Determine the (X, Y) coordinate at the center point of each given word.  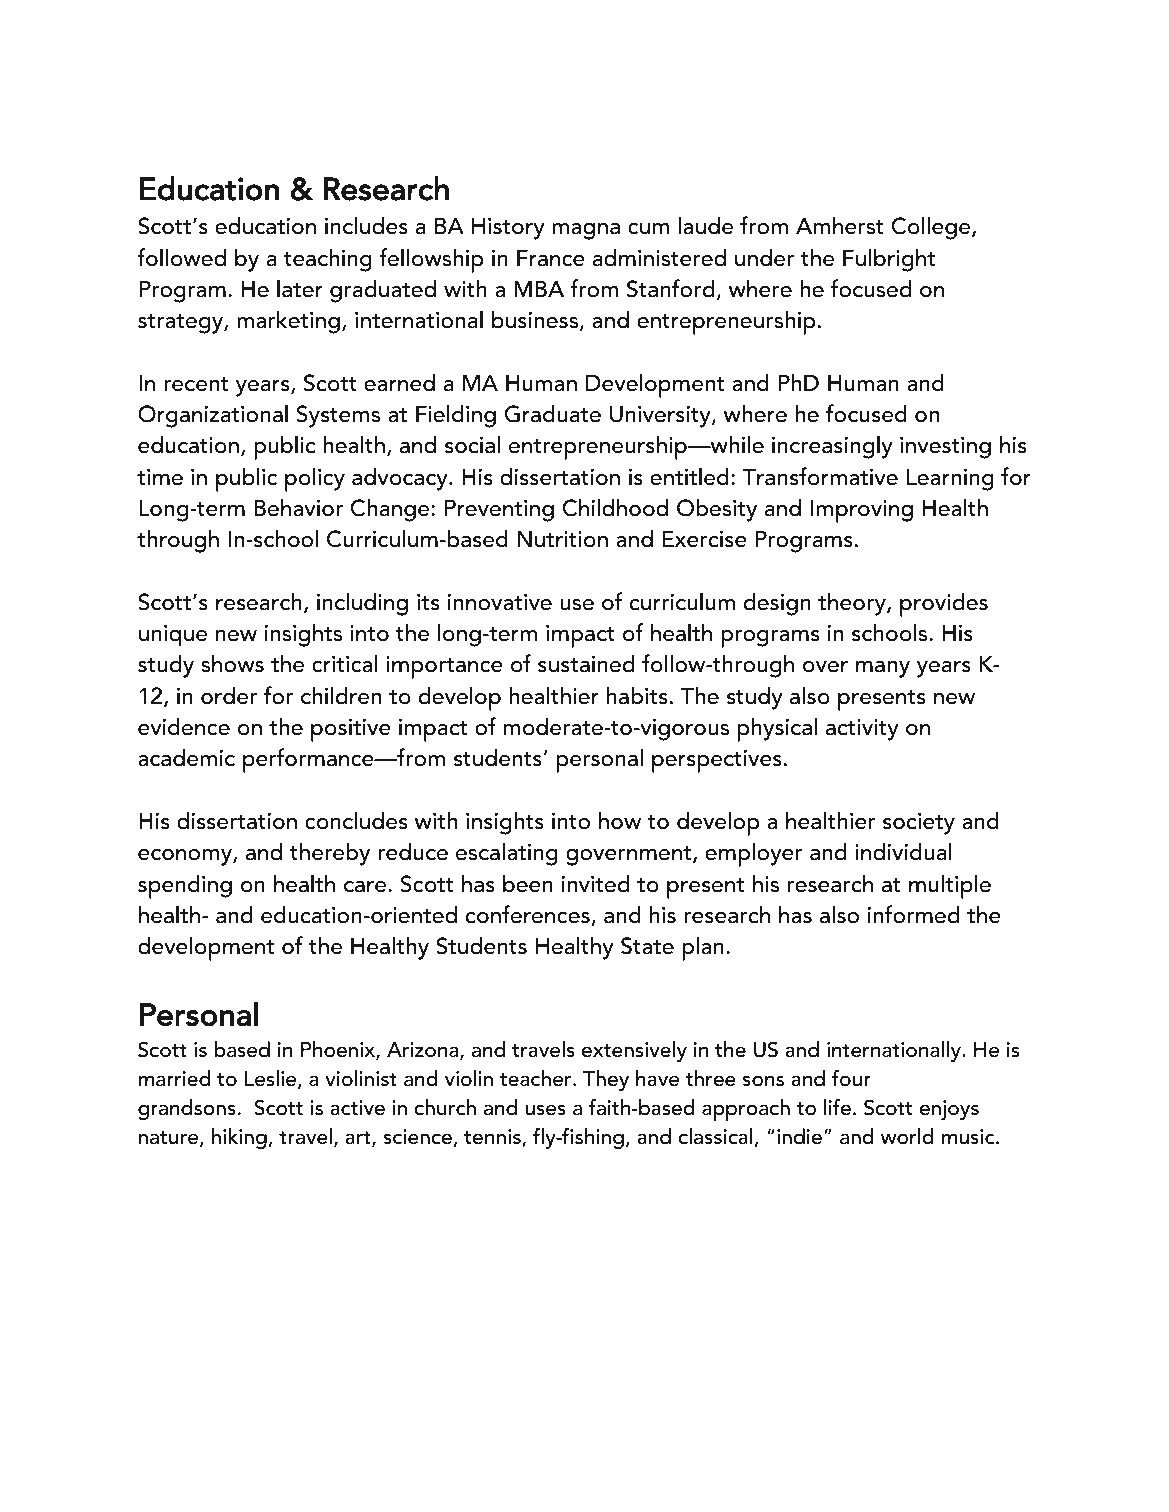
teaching (328, 260)
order (229, 695)
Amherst (839, 225)
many (883, 669)
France (551, 258)
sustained (586, 663)
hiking (239, 1138)
